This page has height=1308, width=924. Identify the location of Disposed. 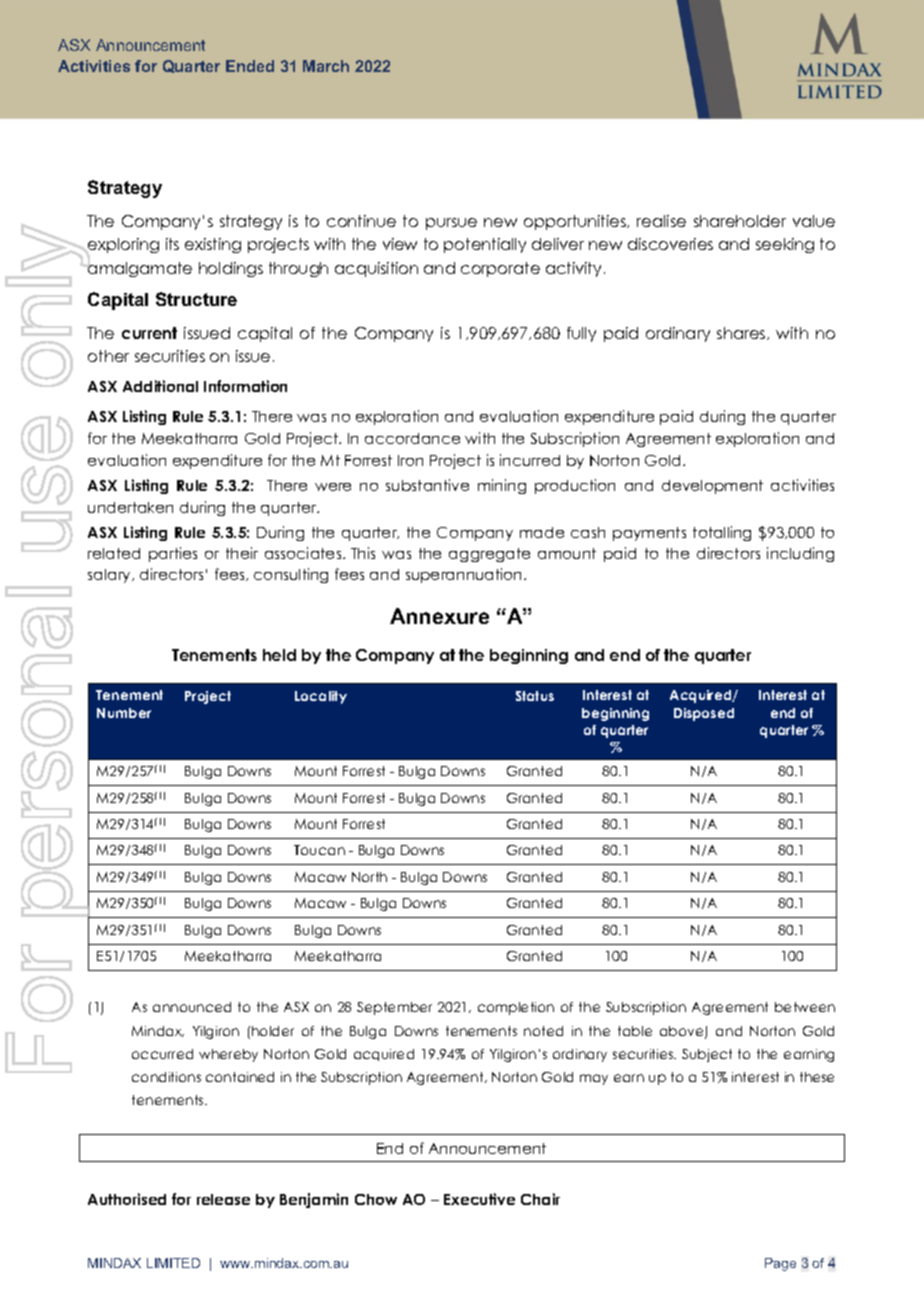
(704, 714).
